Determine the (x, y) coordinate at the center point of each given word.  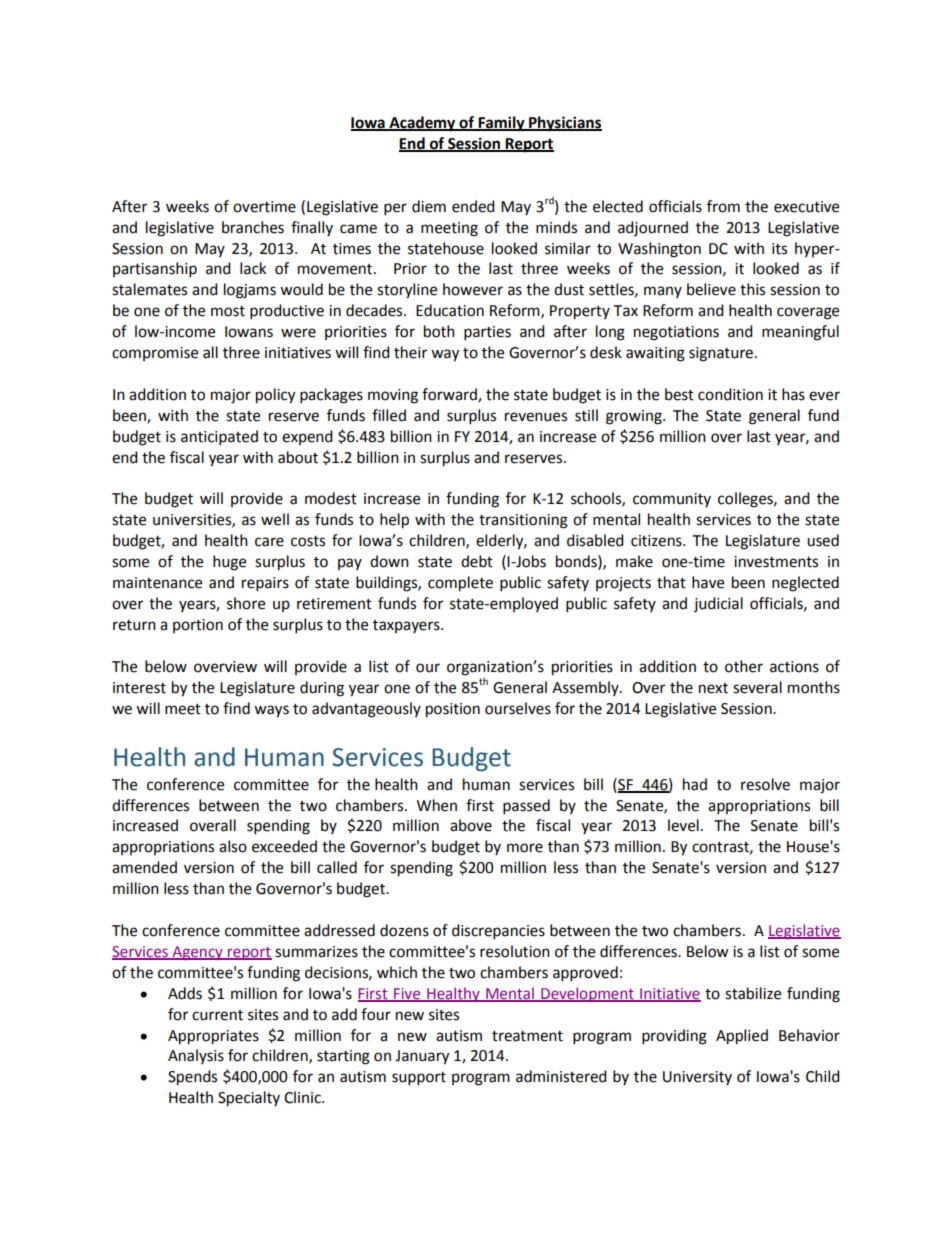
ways (271, 711)
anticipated (219, 438)
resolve (765, 784)
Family (501, 124)
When (437, 805)
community (672, 500)
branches (253, 227)
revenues (536, 417)
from (723, 206)
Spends (192, 1078)
